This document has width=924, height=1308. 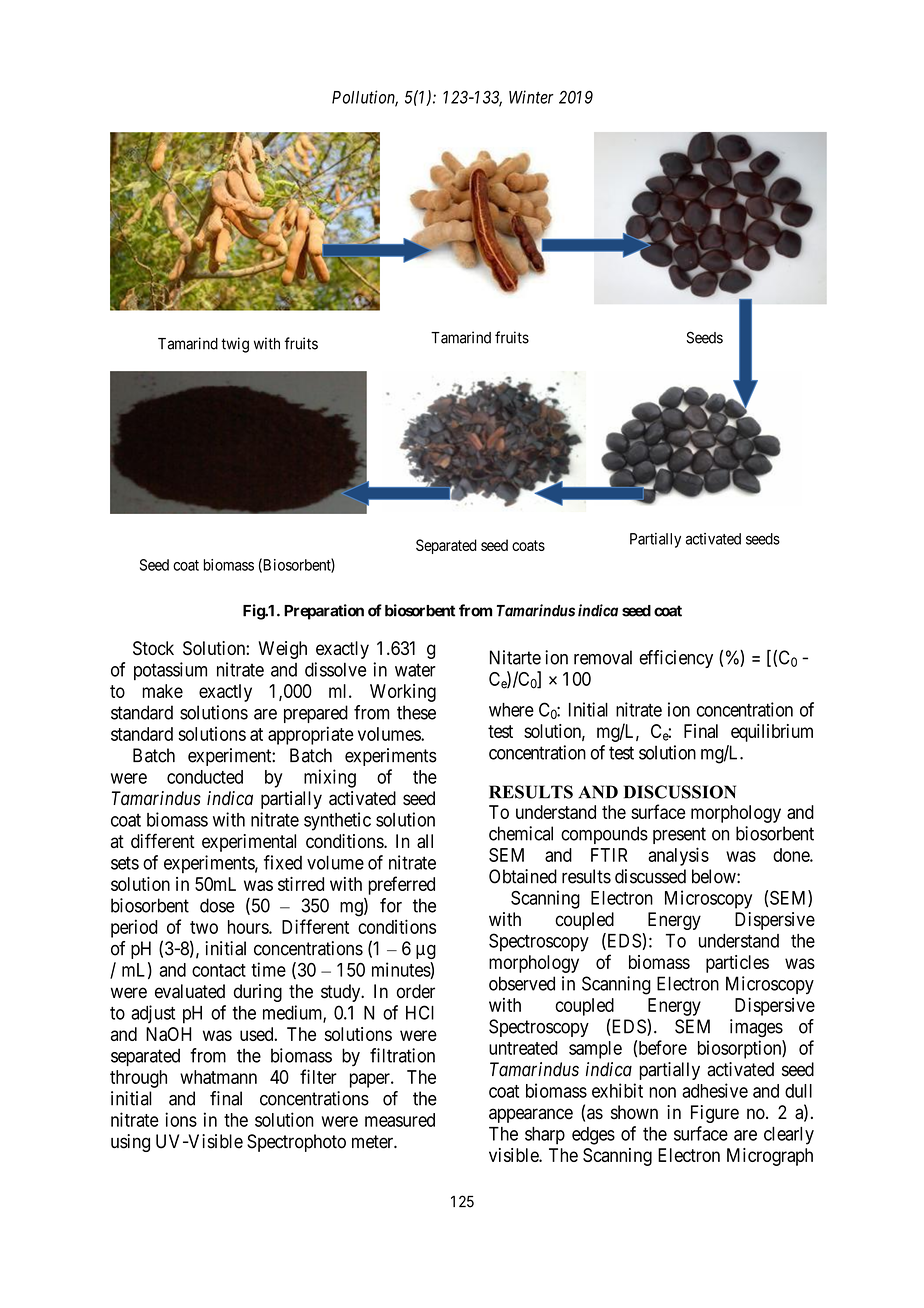 What do you see at coordinates (531, 97) in the document?
I see `Winter` at bounding box center [531, 97].
